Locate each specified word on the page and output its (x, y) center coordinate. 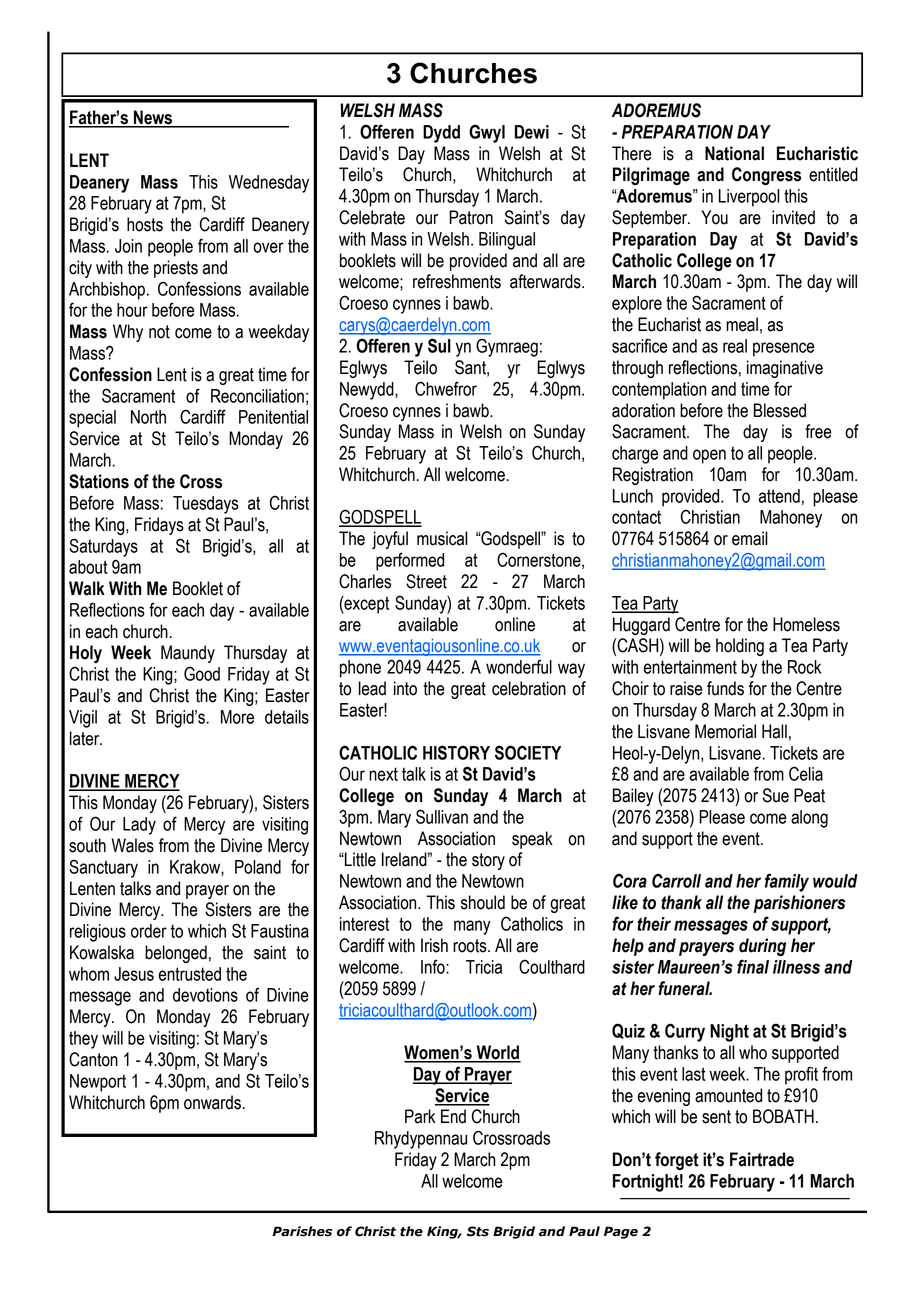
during (762, 947)
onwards (212, 1102)
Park (420, 1116)
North (148, 417)
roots (471, 946)
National (734, 153)
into (405, 688)
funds (725, 688)
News (153, 118)
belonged (176, 954)
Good (202, 673)
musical (442, 538)
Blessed (780, 410)
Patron (471, 217)
